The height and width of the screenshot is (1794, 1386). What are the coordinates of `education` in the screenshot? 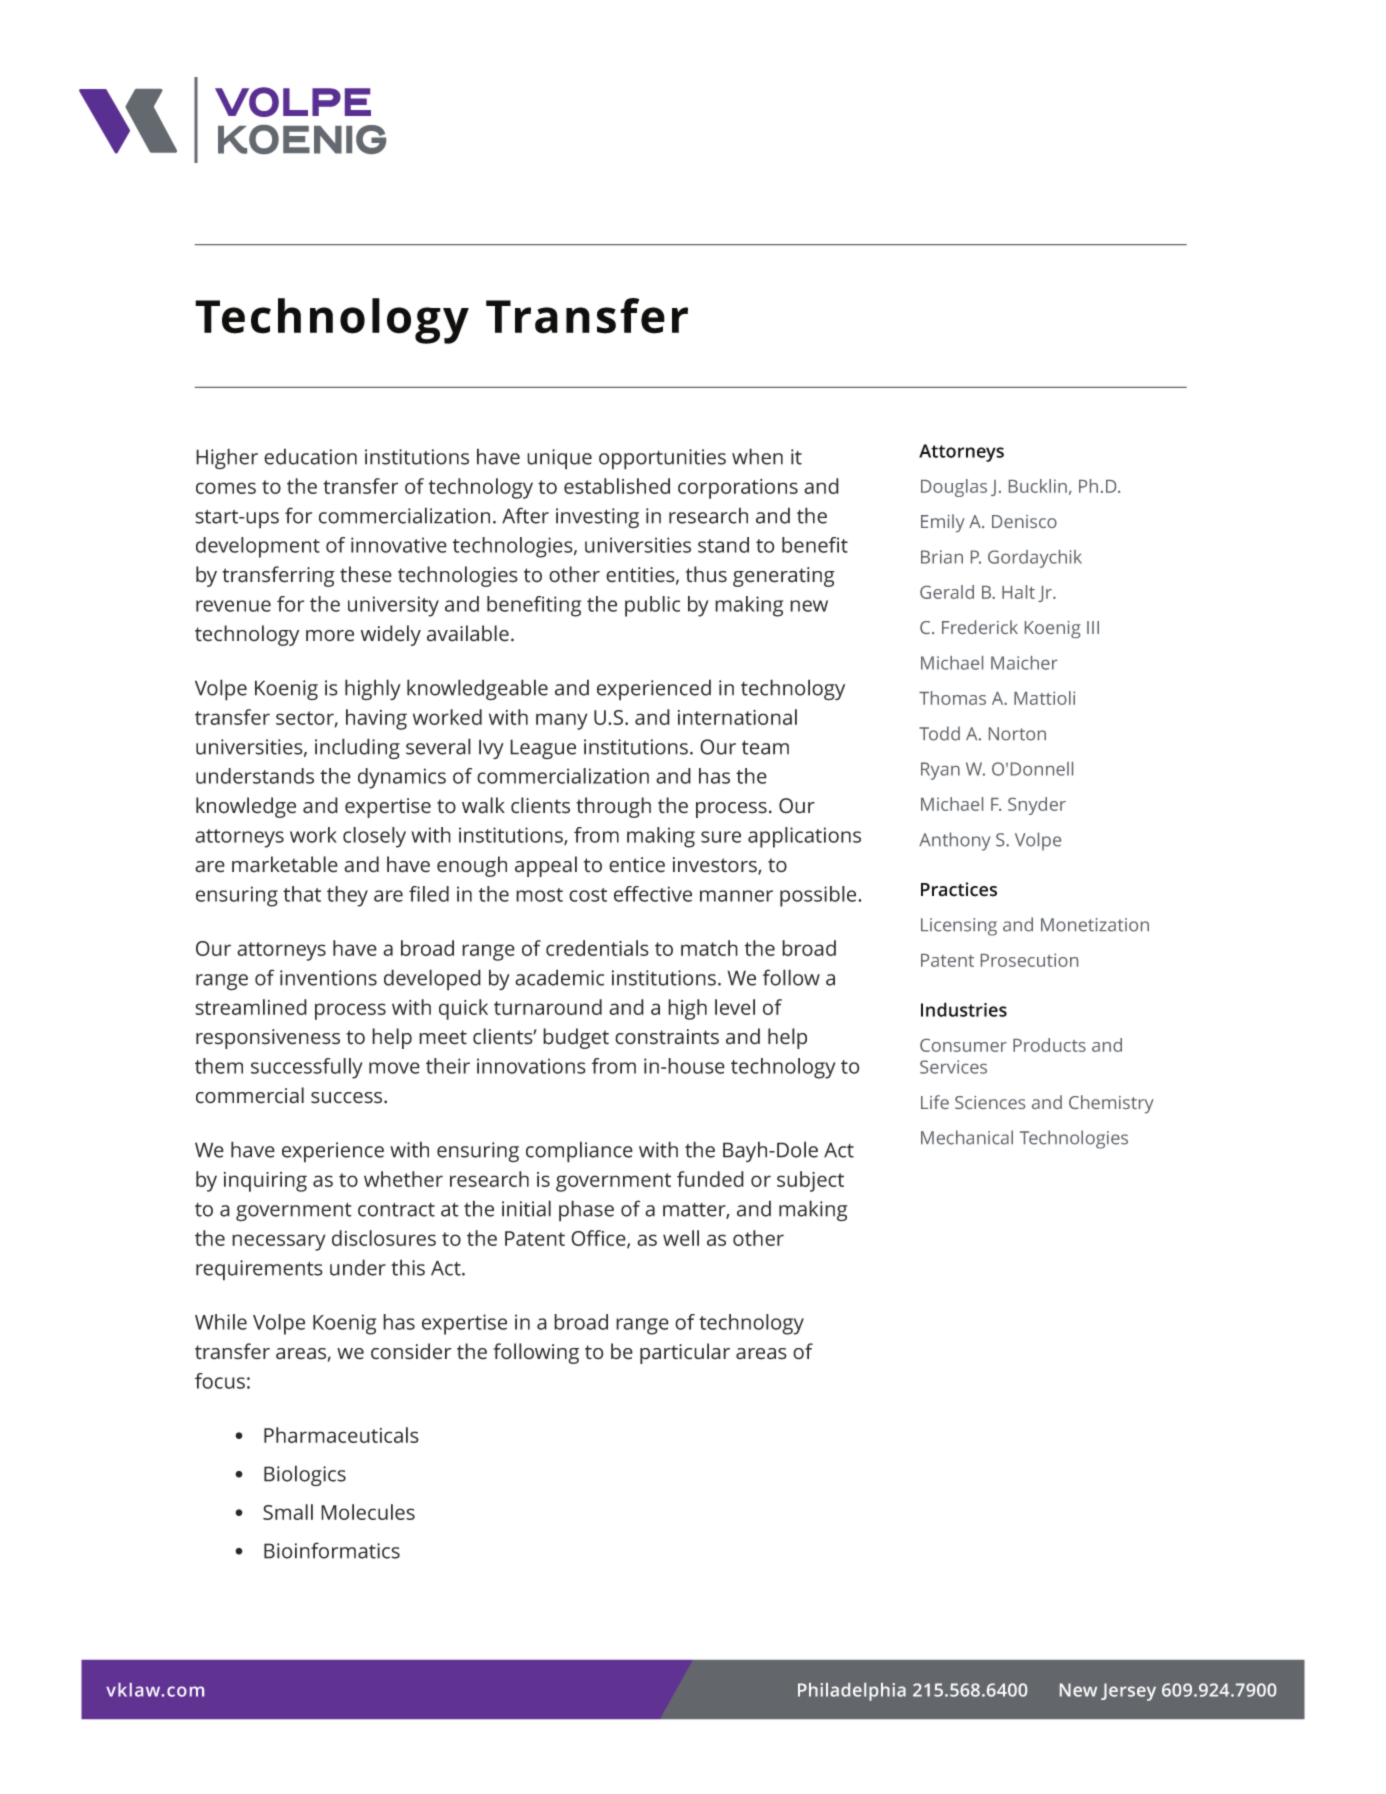 It's located at (310, 456).
